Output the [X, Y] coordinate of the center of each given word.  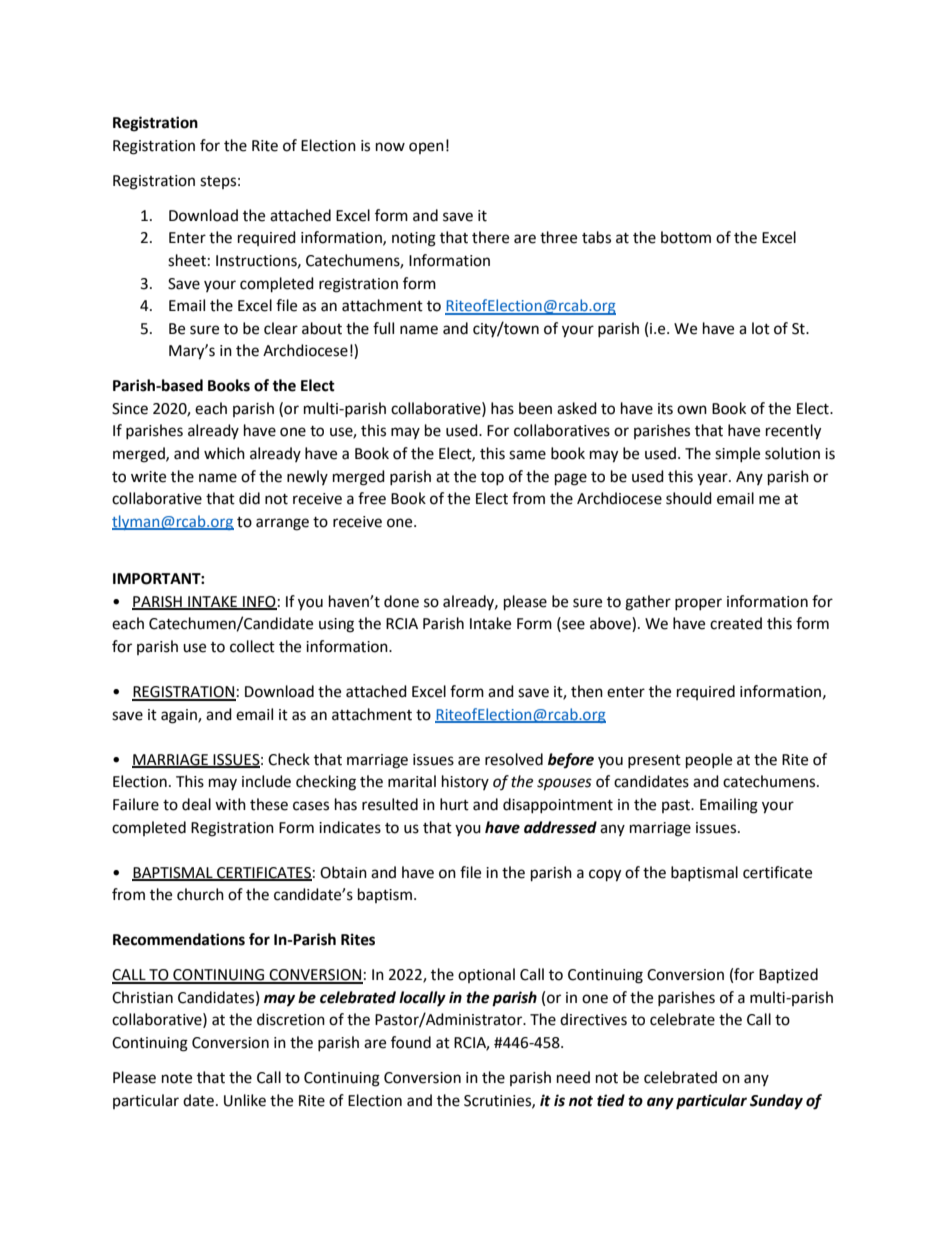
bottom [686, 237]
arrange [282, 524]
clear [281, 328]
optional [486, 975]
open [426, 148]
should [689, 498]
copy [605, 875]
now [390, 147]
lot [761, 328]
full [383, 328]
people [709, 761]
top [492, 478]
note [177, 1078]
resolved [514, 759]
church [200, 894]
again [180, 716]
